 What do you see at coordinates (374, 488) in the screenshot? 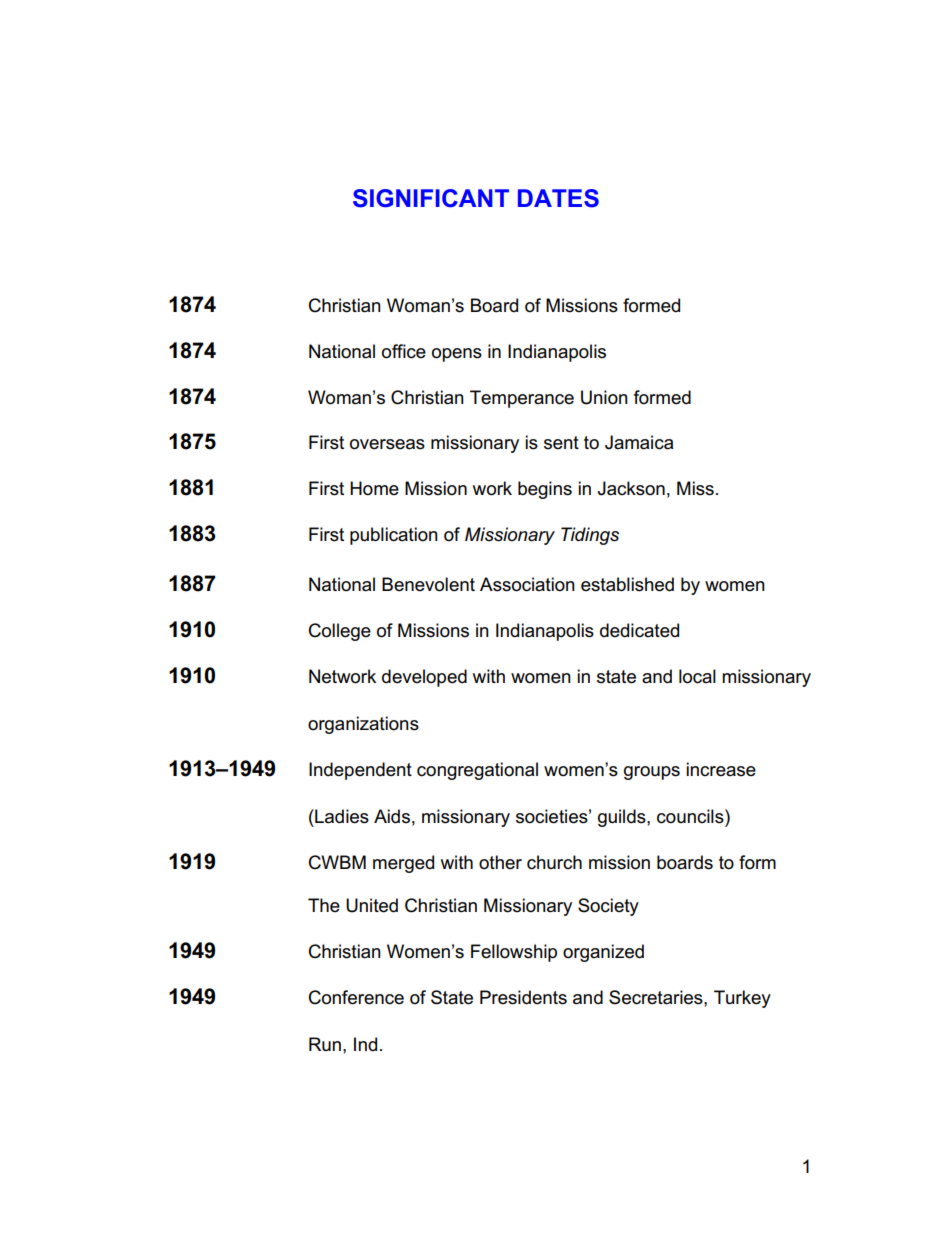
I see `Home` at bounding box center [374, 488].
